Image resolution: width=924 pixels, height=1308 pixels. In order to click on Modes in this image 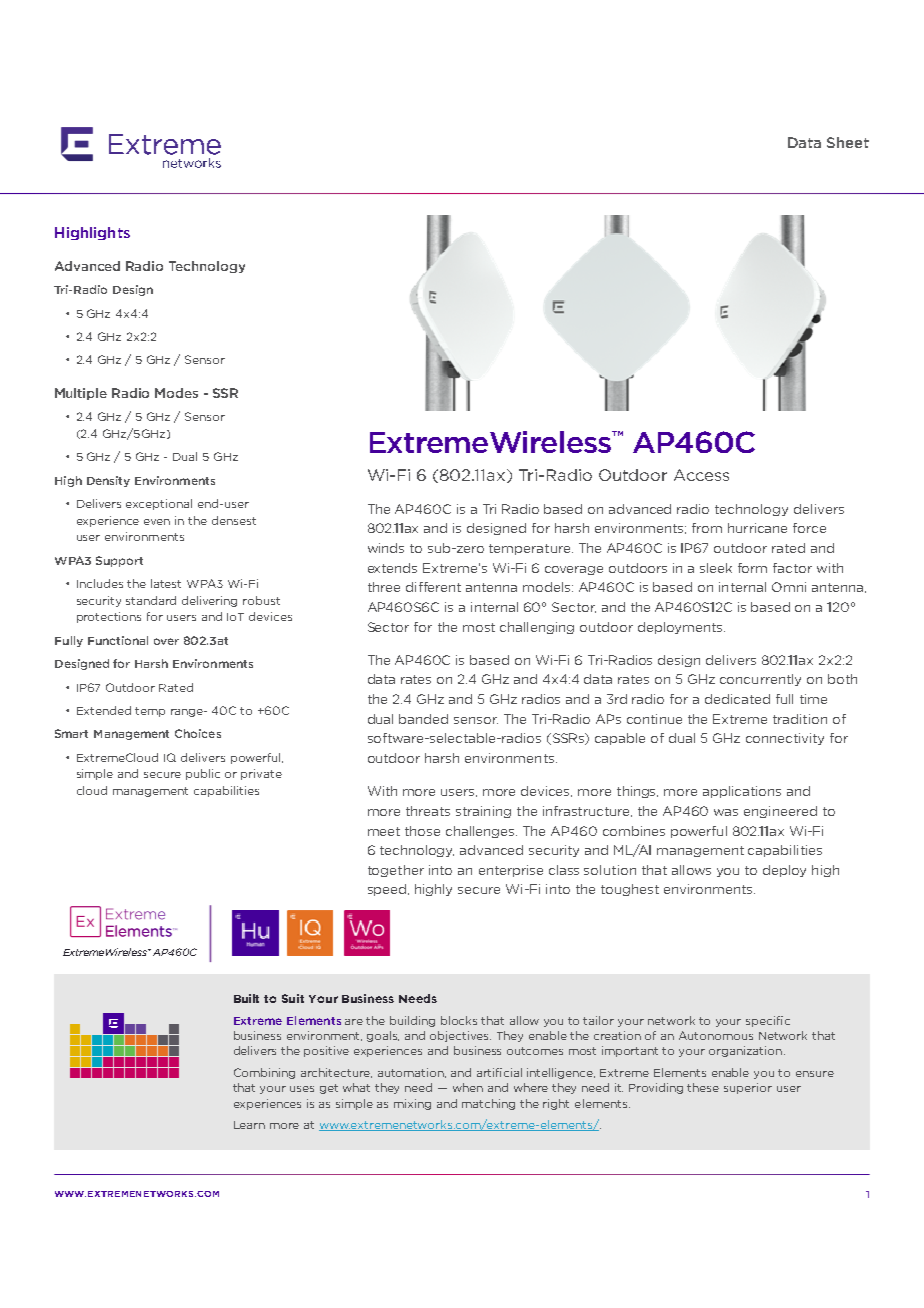, I will do `click(176, 393)`.
